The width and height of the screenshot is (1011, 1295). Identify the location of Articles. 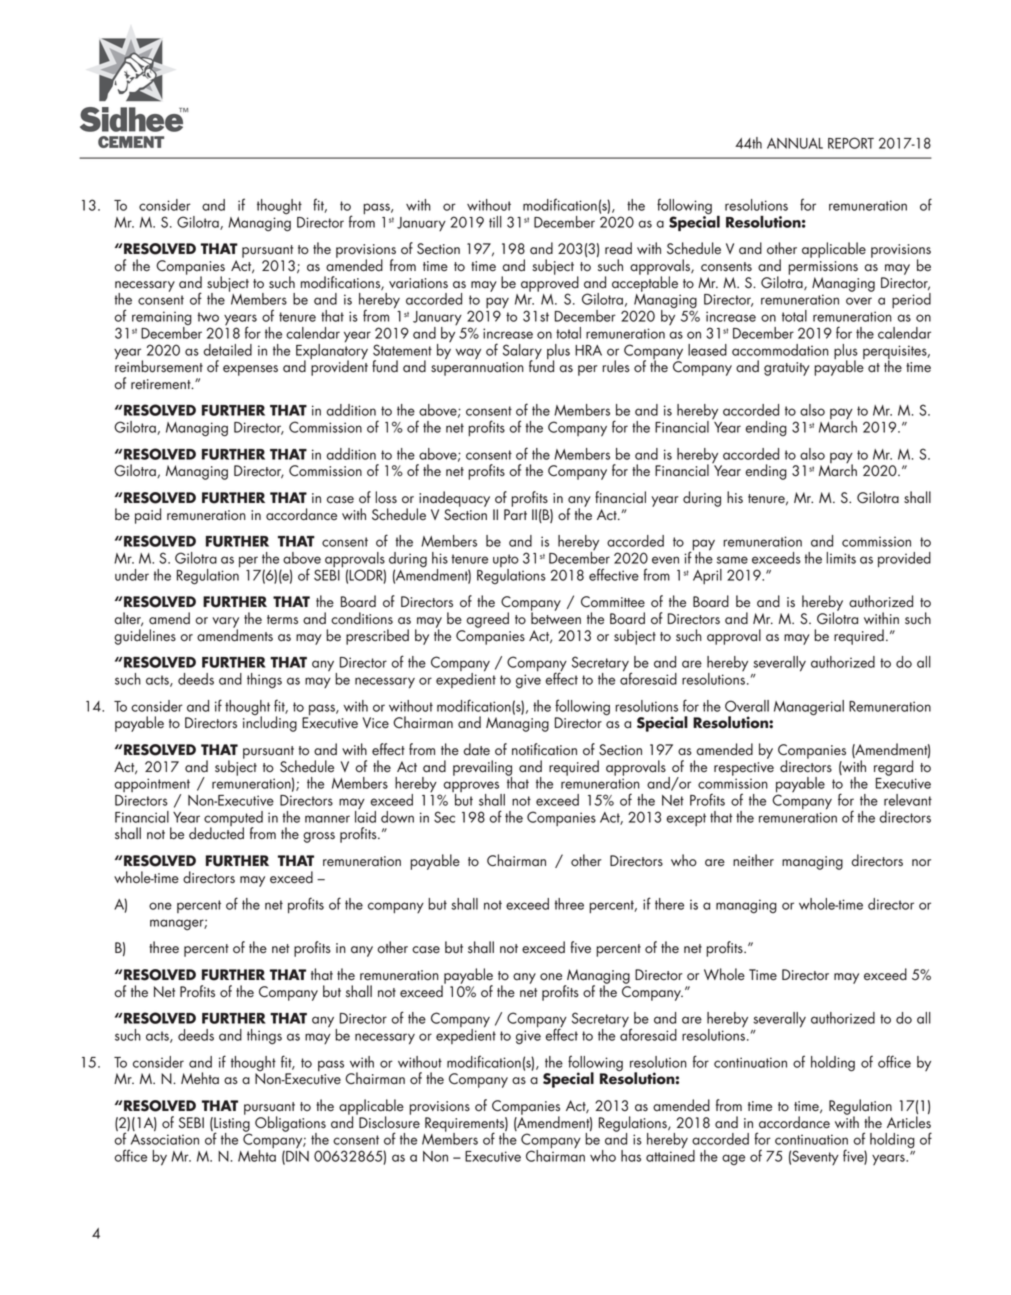
(909, 1122).
